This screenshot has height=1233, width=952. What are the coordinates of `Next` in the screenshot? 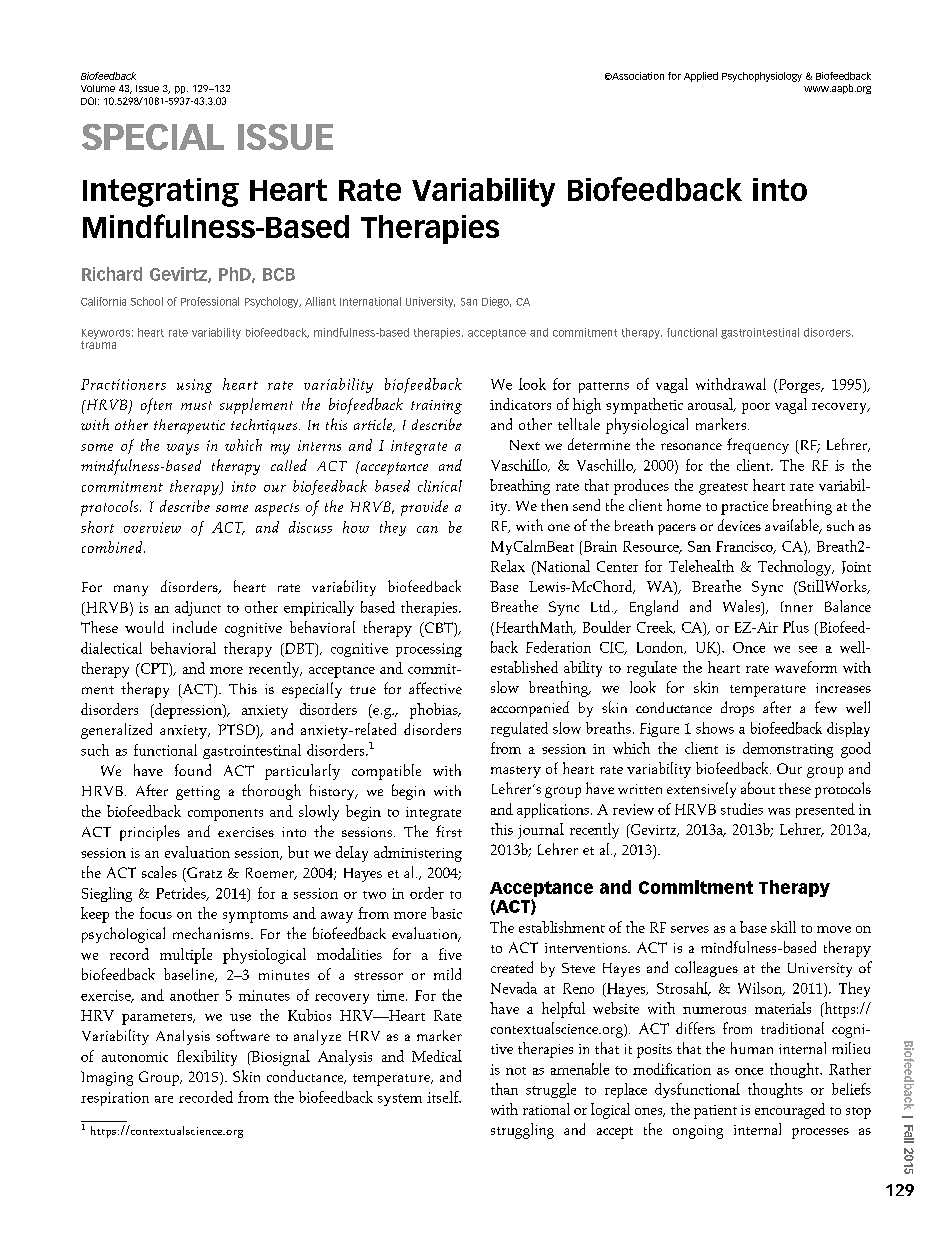 It's located at (525, 445).
